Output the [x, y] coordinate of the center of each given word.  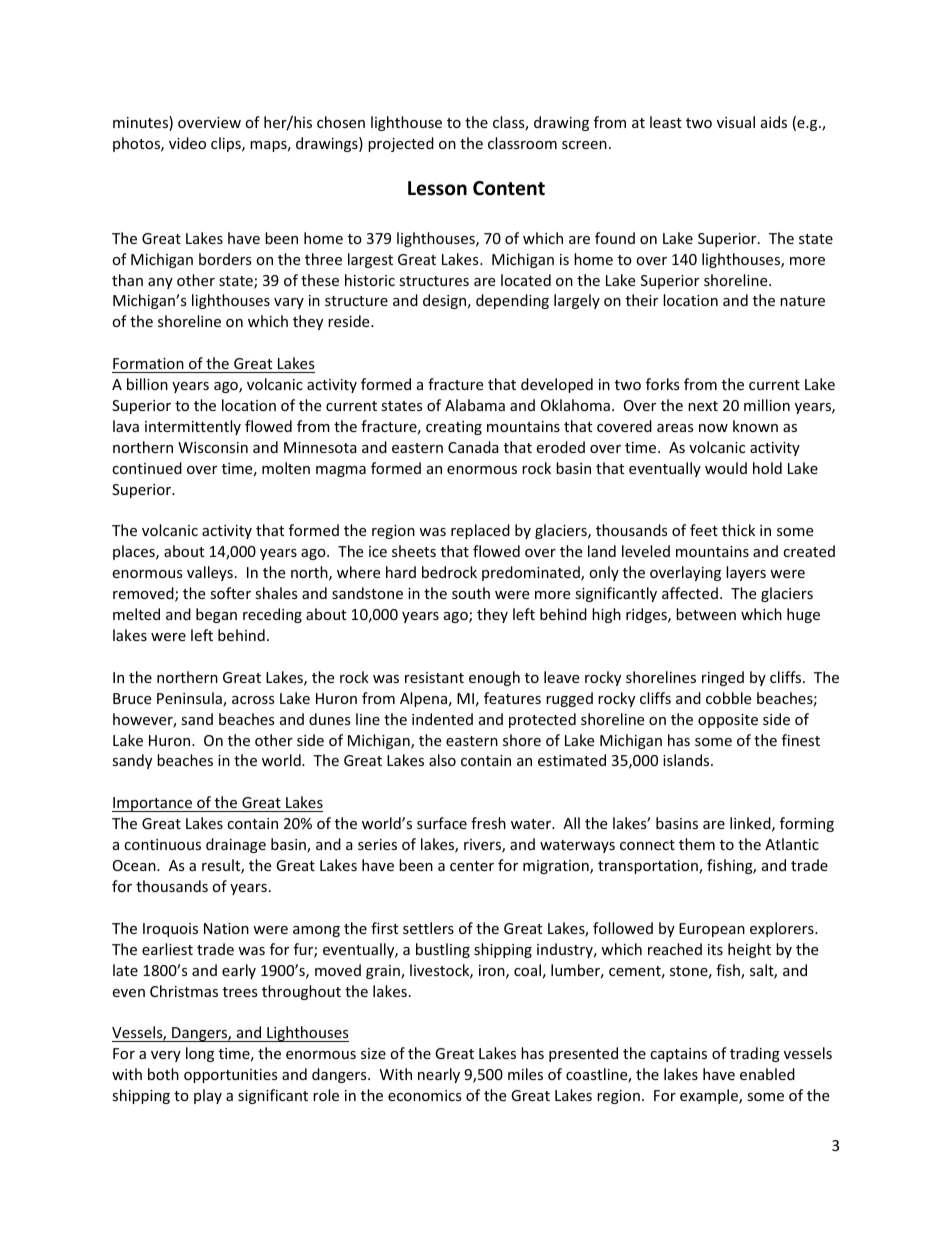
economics [425, 1095]
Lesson [437, 188]
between [706, 614]
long [200, 1054]
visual [736, 122]
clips [227, 144]
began [216, 615]
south [471, 593]
